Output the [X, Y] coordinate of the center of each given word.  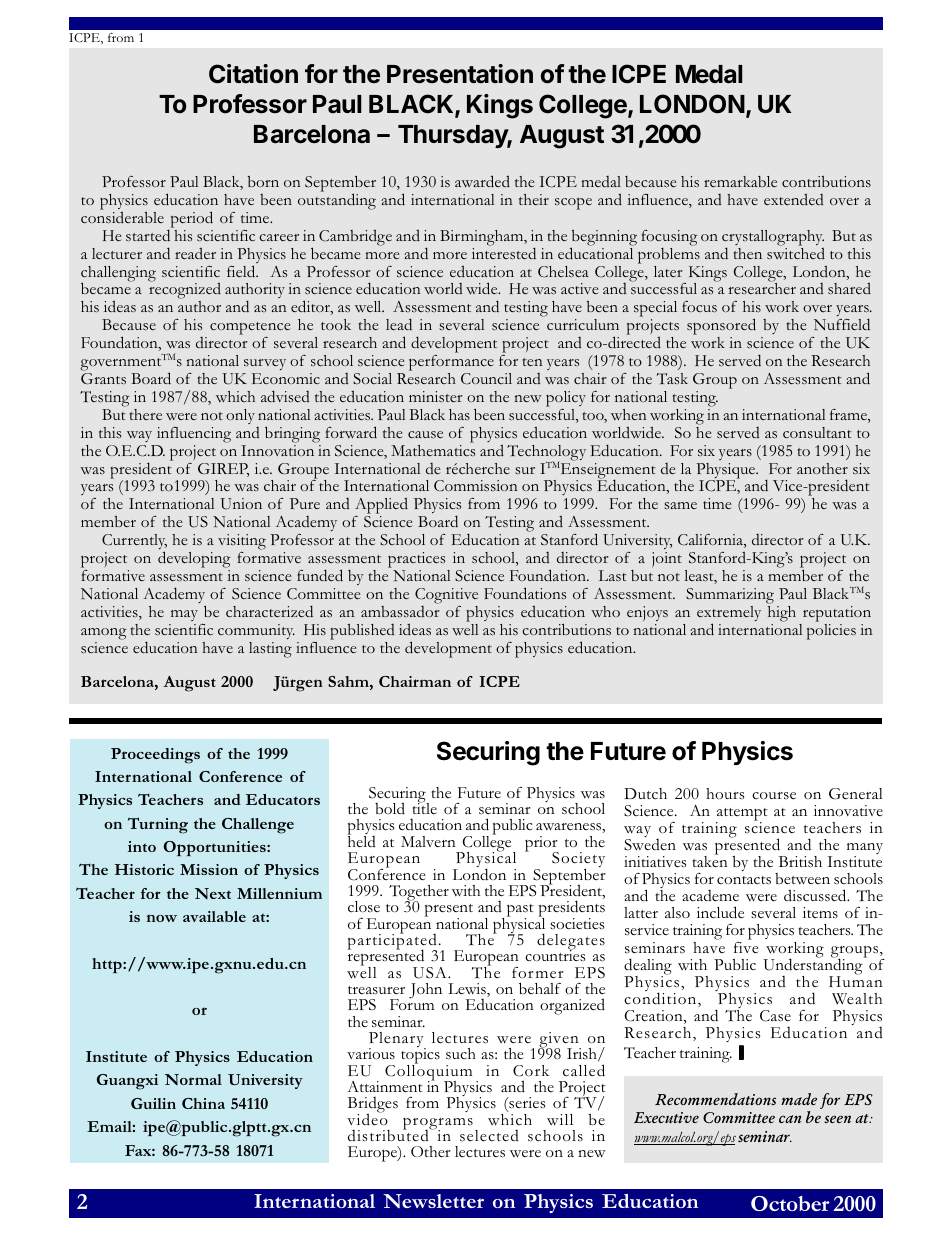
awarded [482, 181]
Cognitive [446, 596]
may [184, 615]
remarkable [740, 181]
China [203, 1103]
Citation [253, 74]
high [782, 614]
